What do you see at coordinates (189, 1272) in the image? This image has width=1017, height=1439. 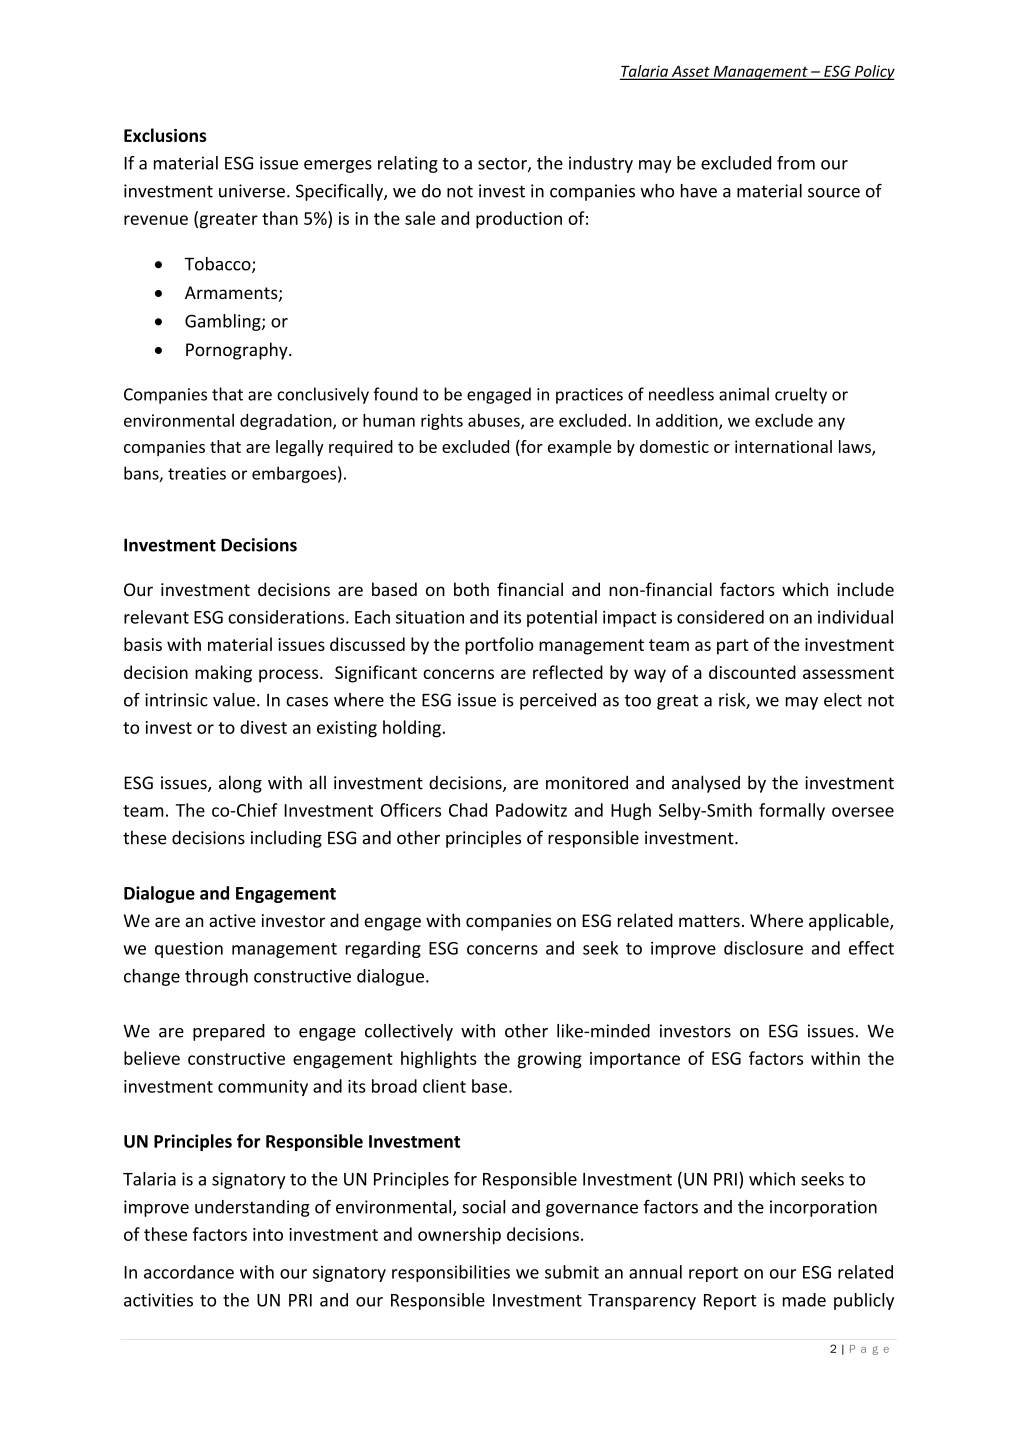 I see `accordance` at bounding box center [189, 1272].
